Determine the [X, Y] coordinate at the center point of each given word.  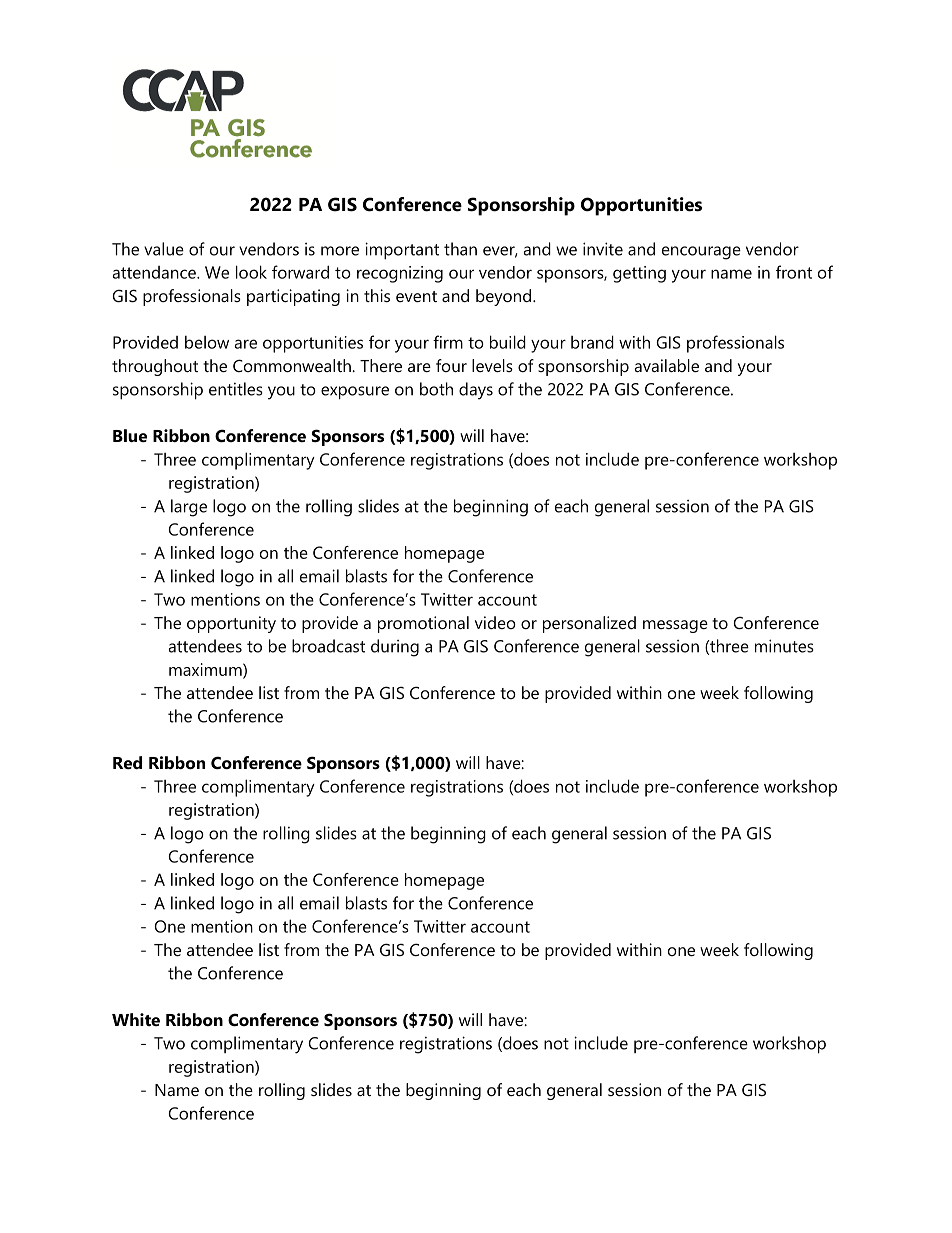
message [675, 626]
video [495, 622]
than [460, 249]
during [395, 648]
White [136, 1019]
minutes [784, 646]
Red [127, 762]
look [251, 272]
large [189, 508]
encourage [701, 253]
